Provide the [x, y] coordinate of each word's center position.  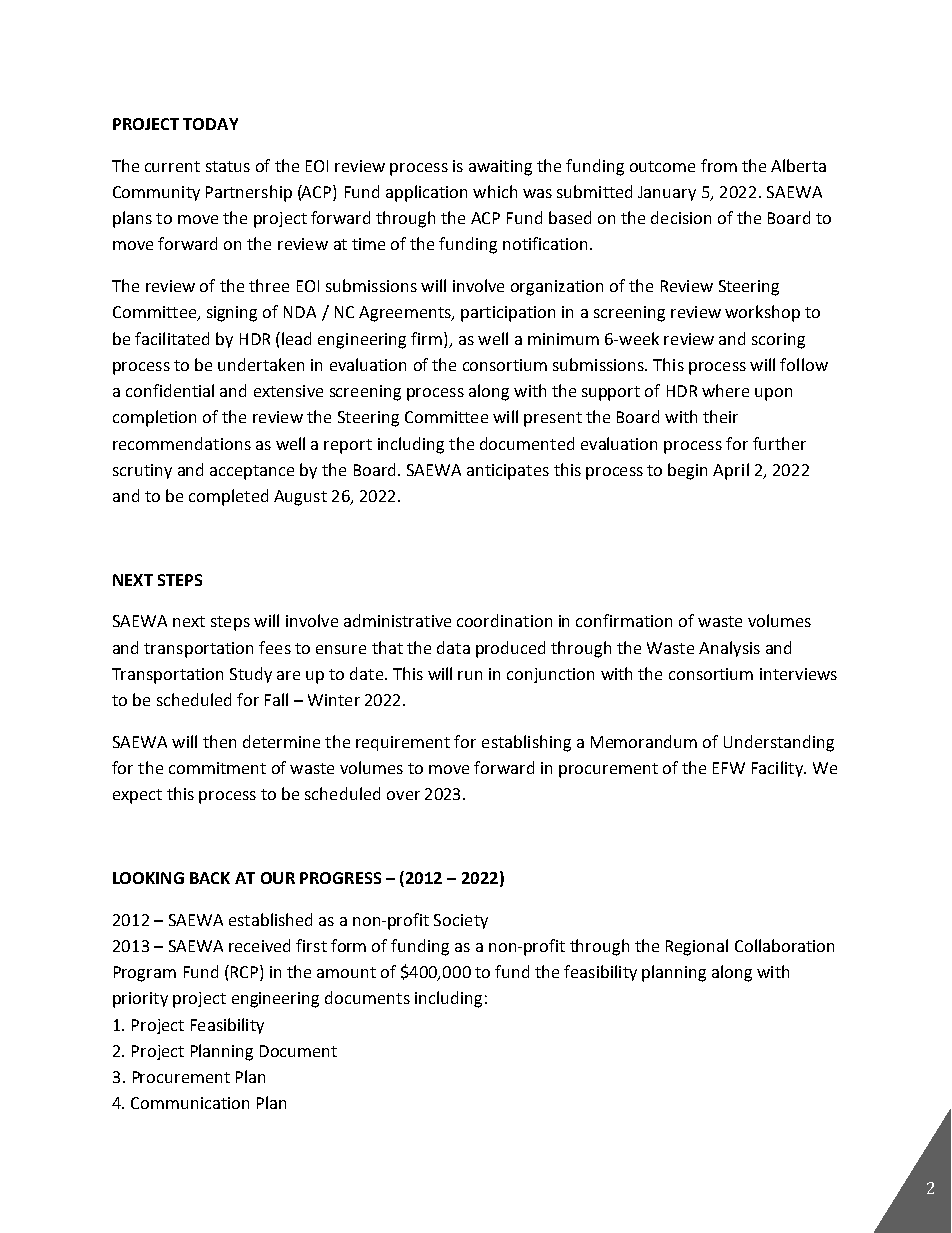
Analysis [729, 649]
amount [346, 972]
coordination [504, 620]
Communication [190, 1103]
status [228, 166]
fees [275, 647]
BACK [210, 878]
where [725, 390]
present [553, 419]
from [719, 165]
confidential [170, 390]
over [403, 795]
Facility [778, 769]
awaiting [500, 168]
